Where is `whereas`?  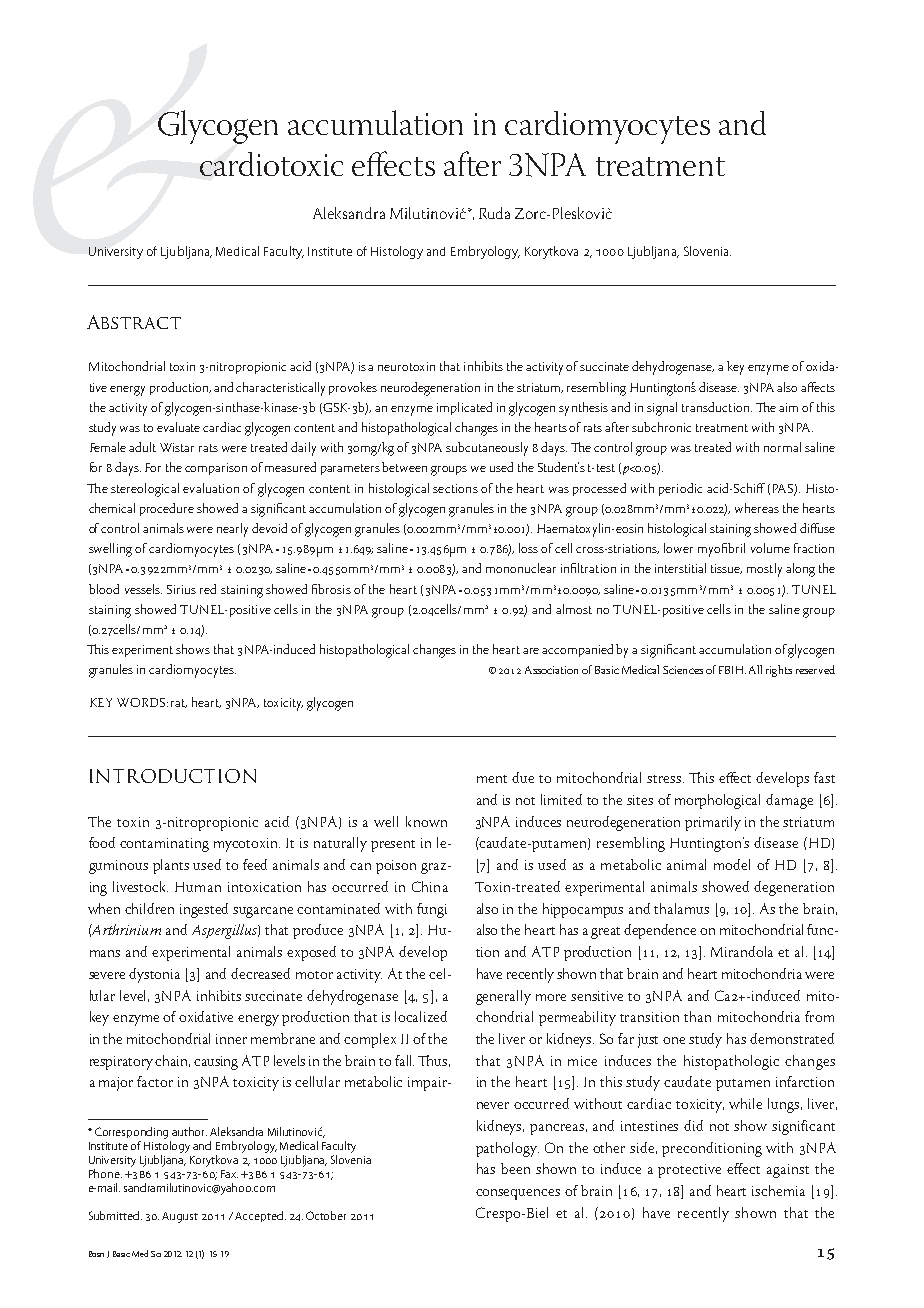 whereas is located at coordinates (757, 508).
